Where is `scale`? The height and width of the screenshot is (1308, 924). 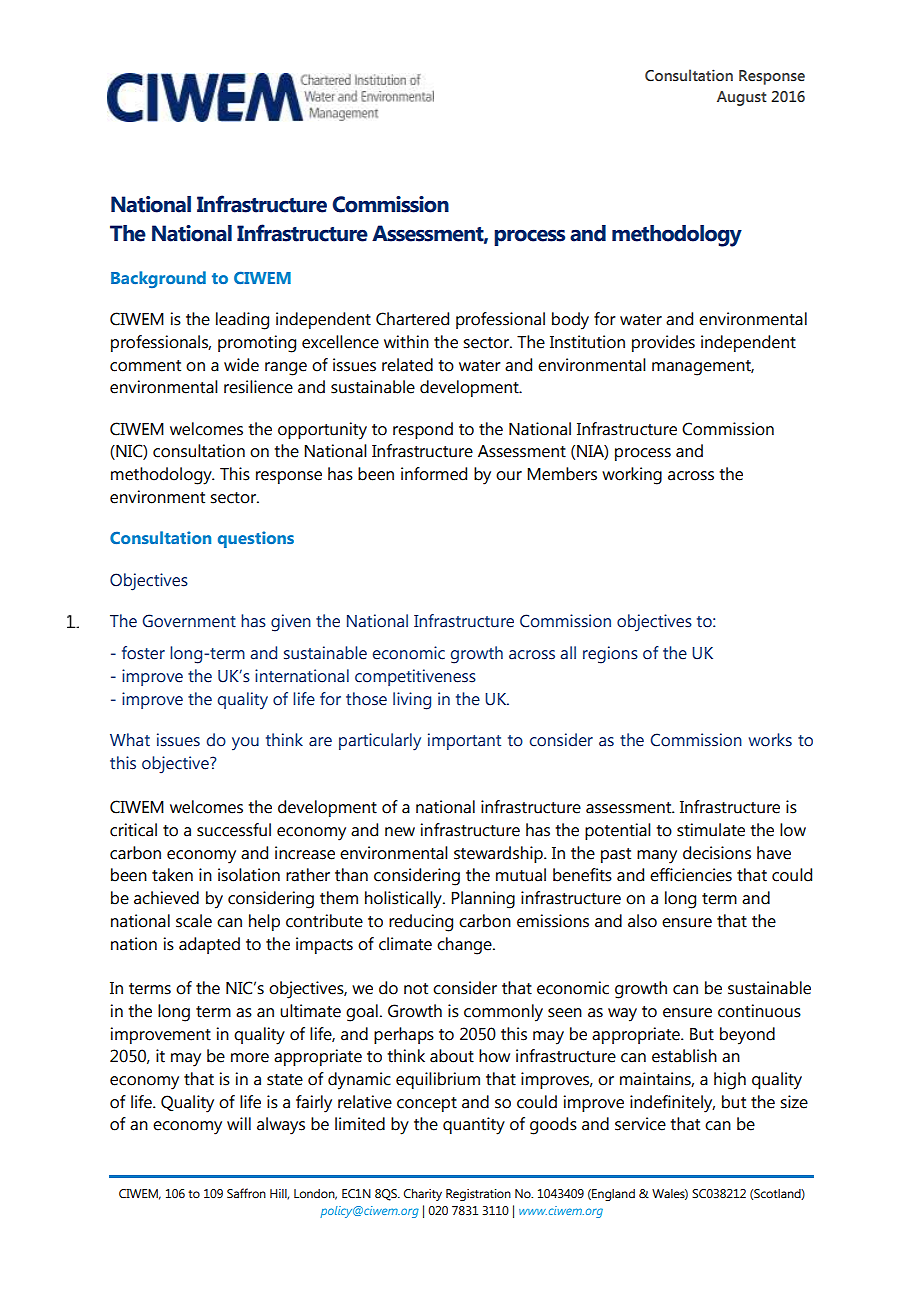
scale is located at coordinates (194, 921).
